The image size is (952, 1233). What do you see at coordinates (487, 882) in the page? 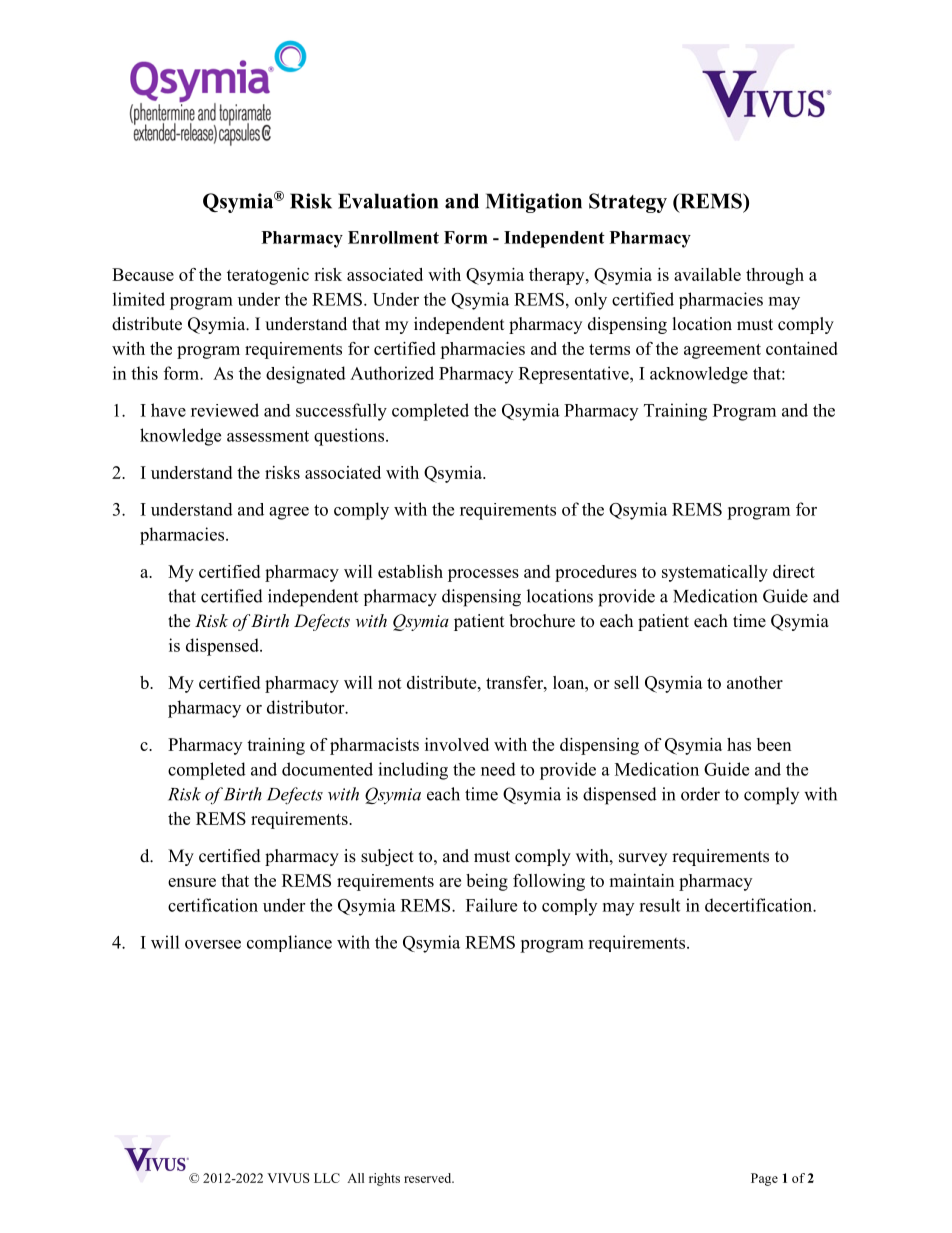
I see `being` at bounding box center [487, 882].
